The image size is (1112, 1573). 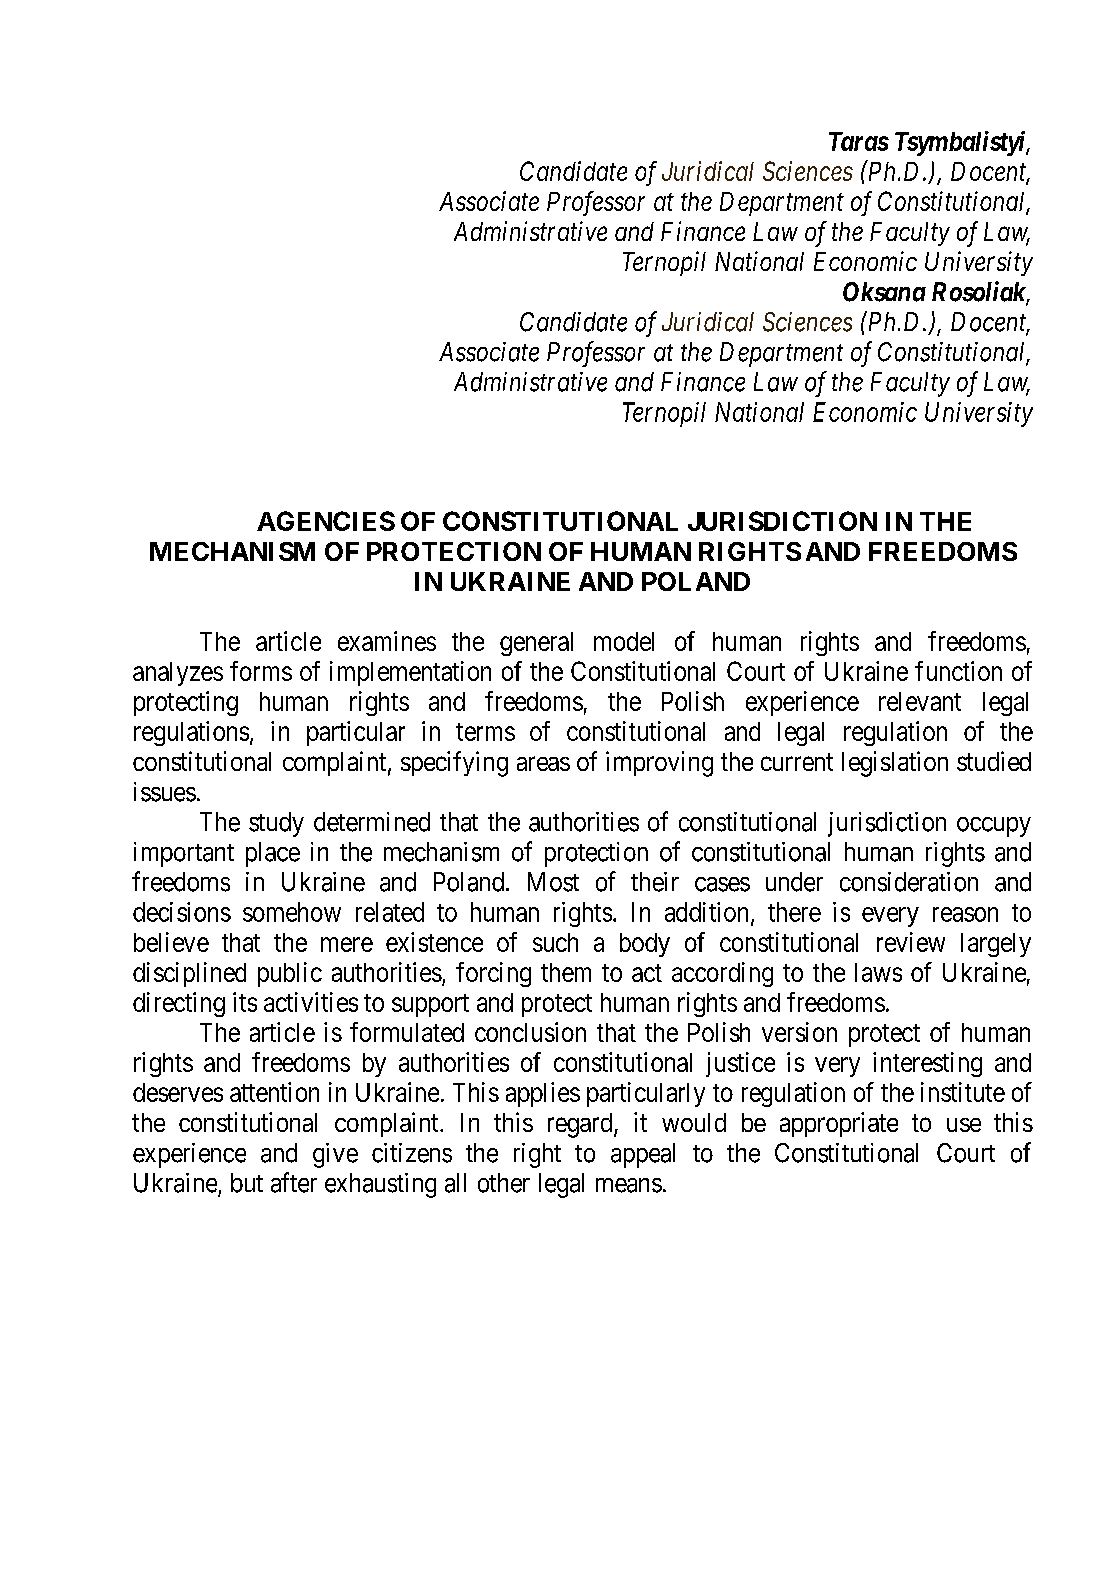 I want to click on improving, so click(x=659, y=764).
